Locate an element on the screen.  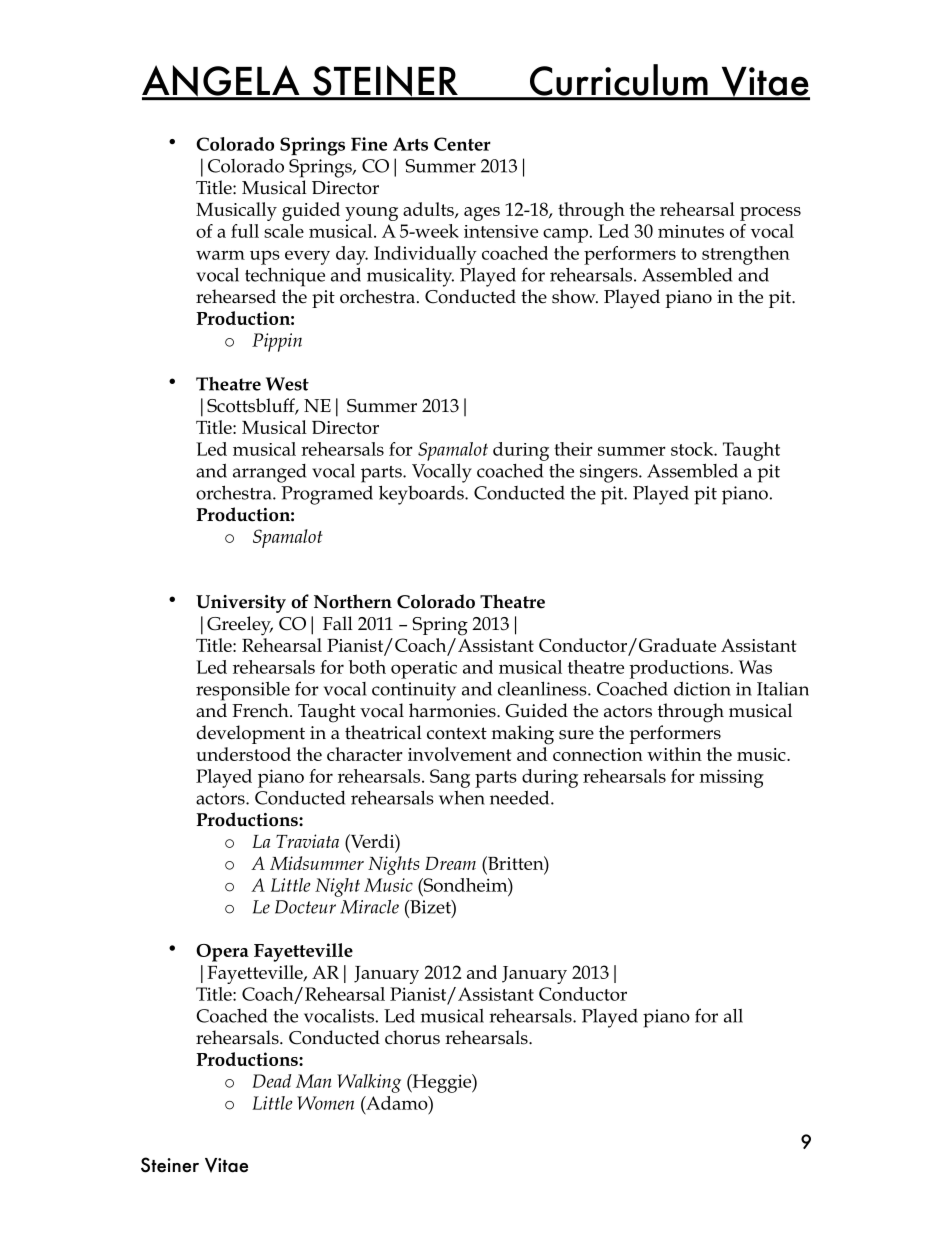
cleanliness is located at coordinates (543, 689).
